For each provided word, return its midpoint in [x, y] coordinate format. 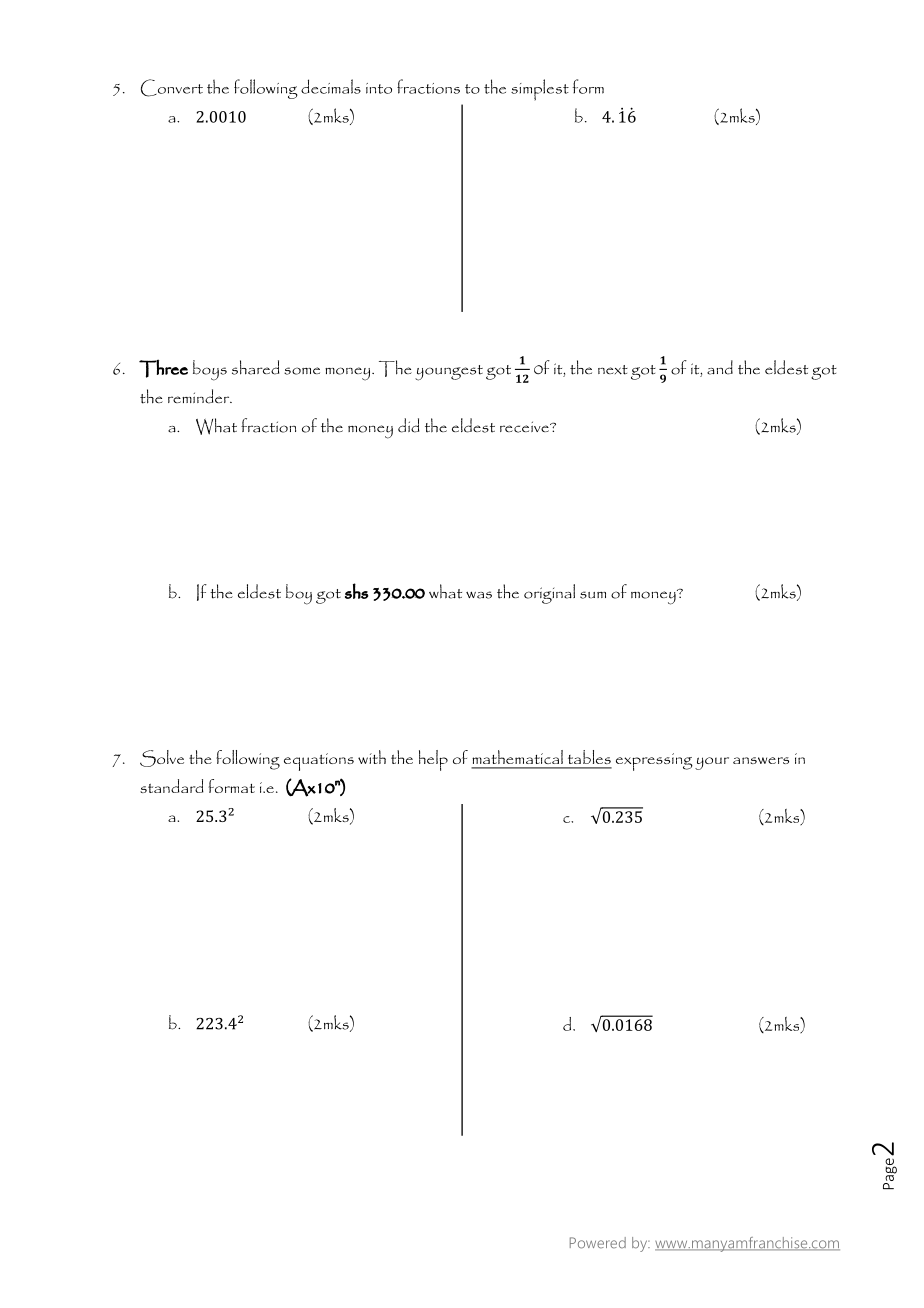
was [479, 595]
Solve [162, 758]
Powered [598, 1243]
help [433, 760]
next [613, 370]
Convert [172, 88]
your [712, 763]
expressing [654, 762]
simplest [540, 90]
